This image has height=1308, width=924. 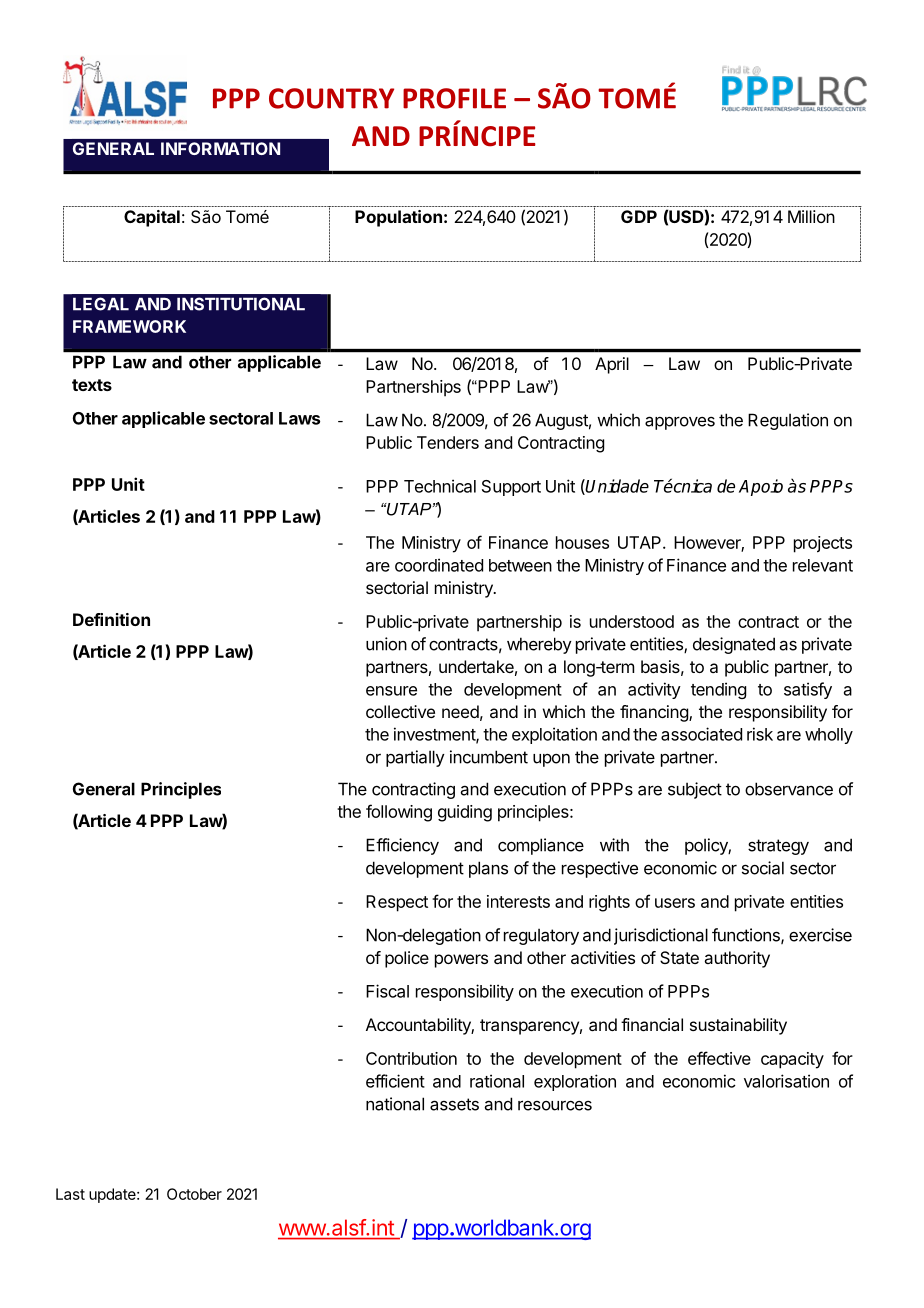 What do you see at coordinates (719, 1058) in the image?
I see `effective` at bounding box center [719, 1058].
